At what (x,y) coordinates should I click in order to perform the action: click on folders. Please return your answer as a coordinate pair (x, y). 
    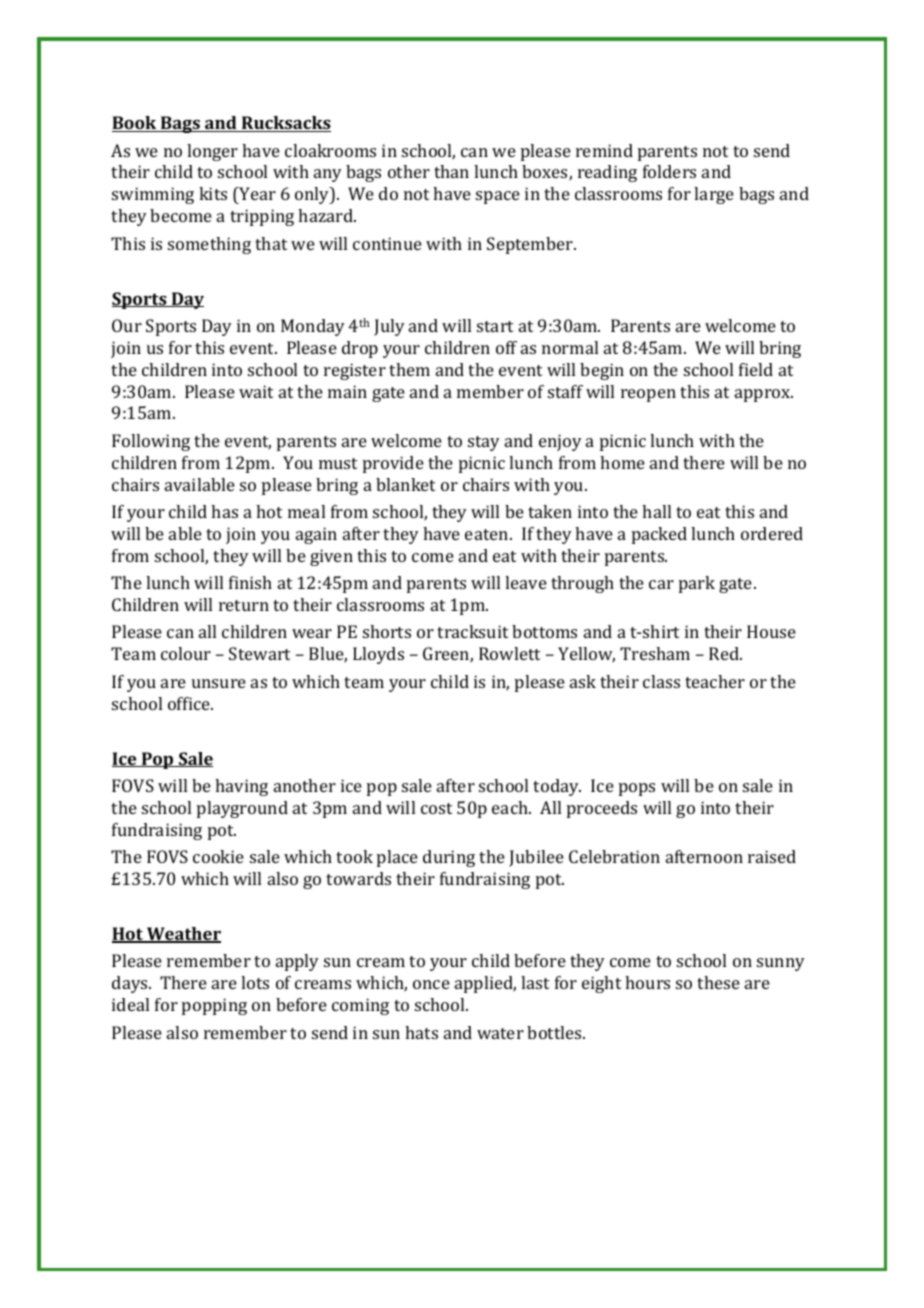
    Looking at the image, I should click on (669, 171).
